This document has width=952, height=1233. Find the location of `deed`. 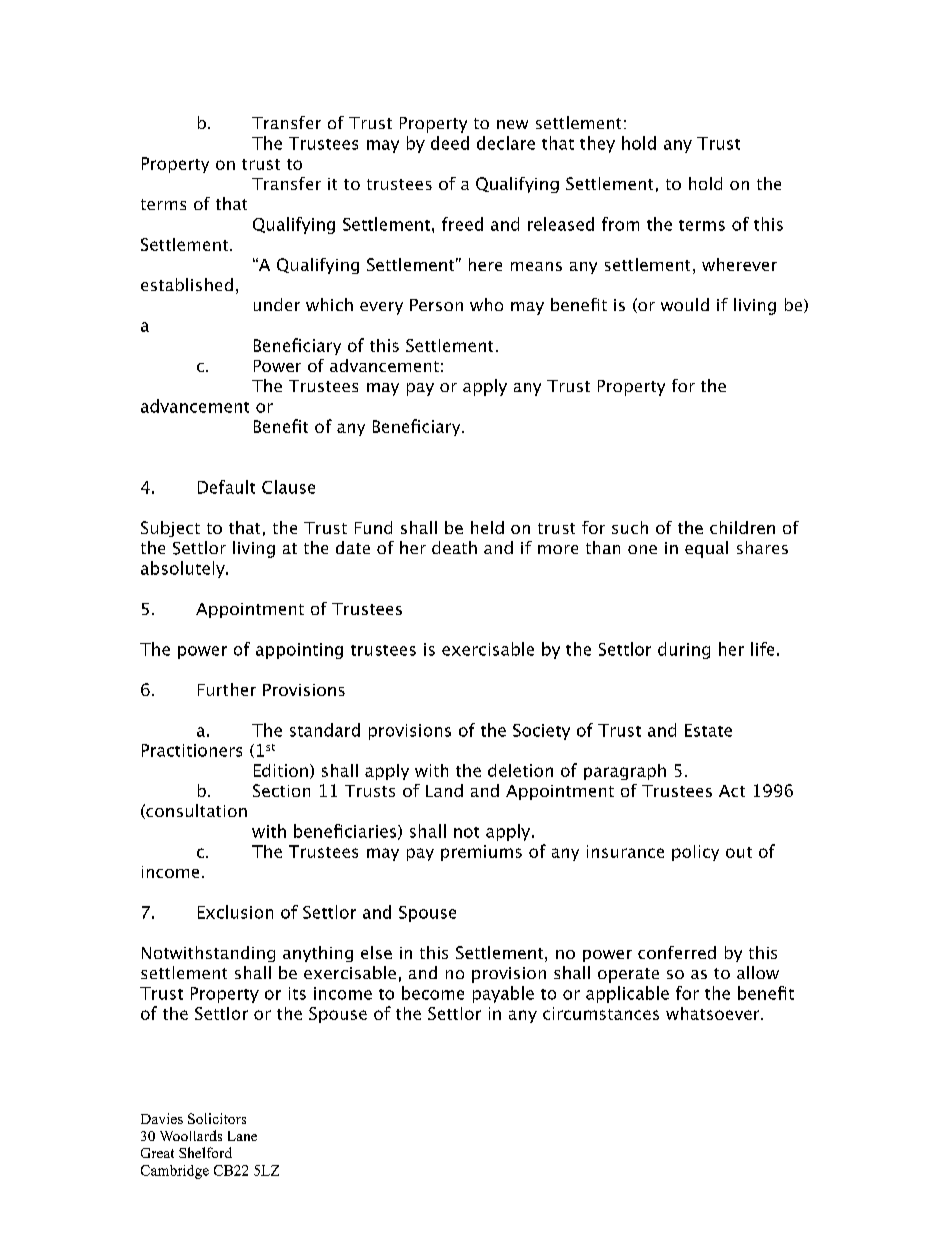

deed is located at coordinates (450, 143).
